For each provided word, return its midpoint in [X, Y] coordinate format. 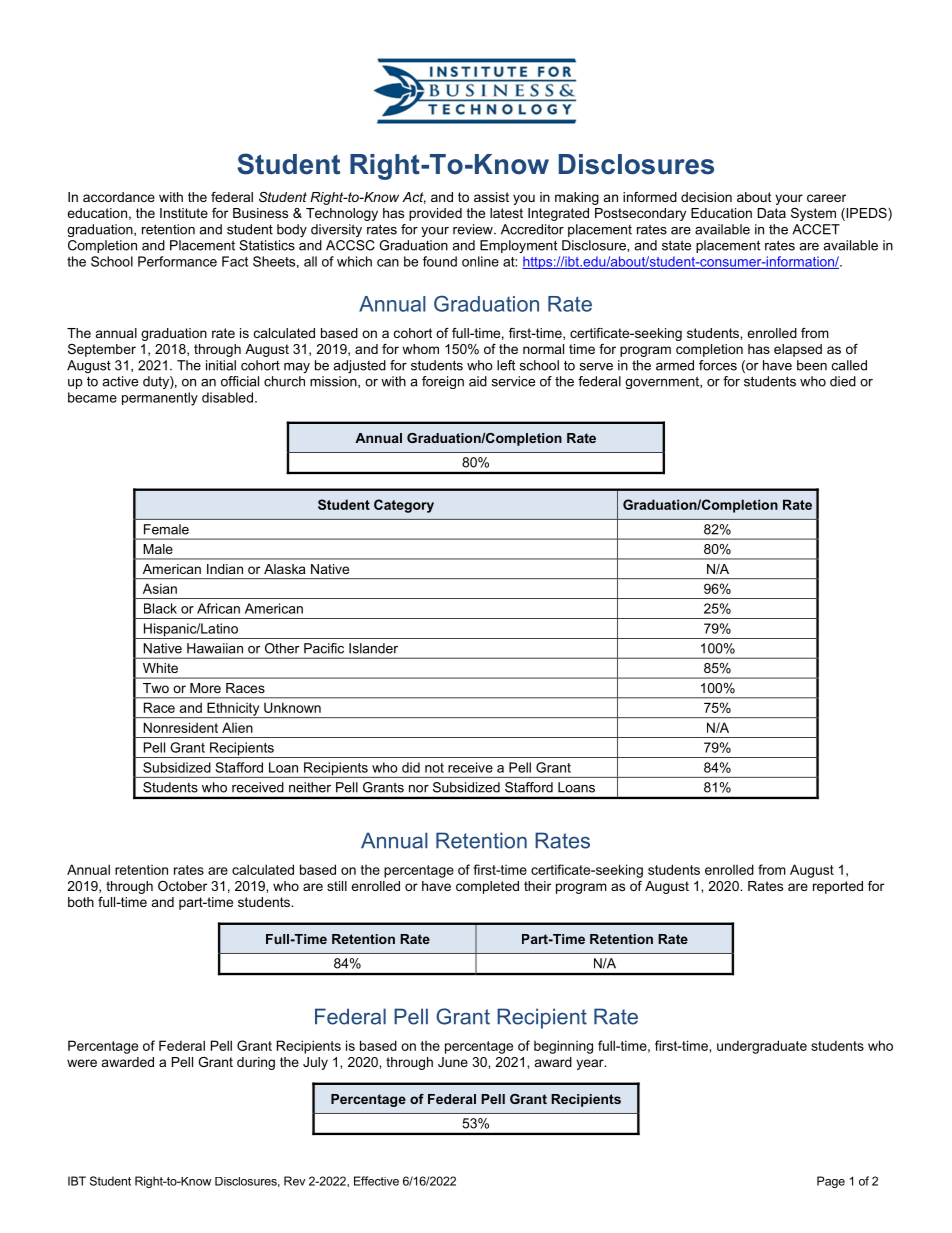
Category [404, 506]
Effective [376, 1181]
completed [487, 887]
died [843, 381]
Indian [225, 569]
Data [772, 213]
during [256, 1063]
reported [838, 887]
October [182, 886]
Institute [184, 213]
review [474, 229]
